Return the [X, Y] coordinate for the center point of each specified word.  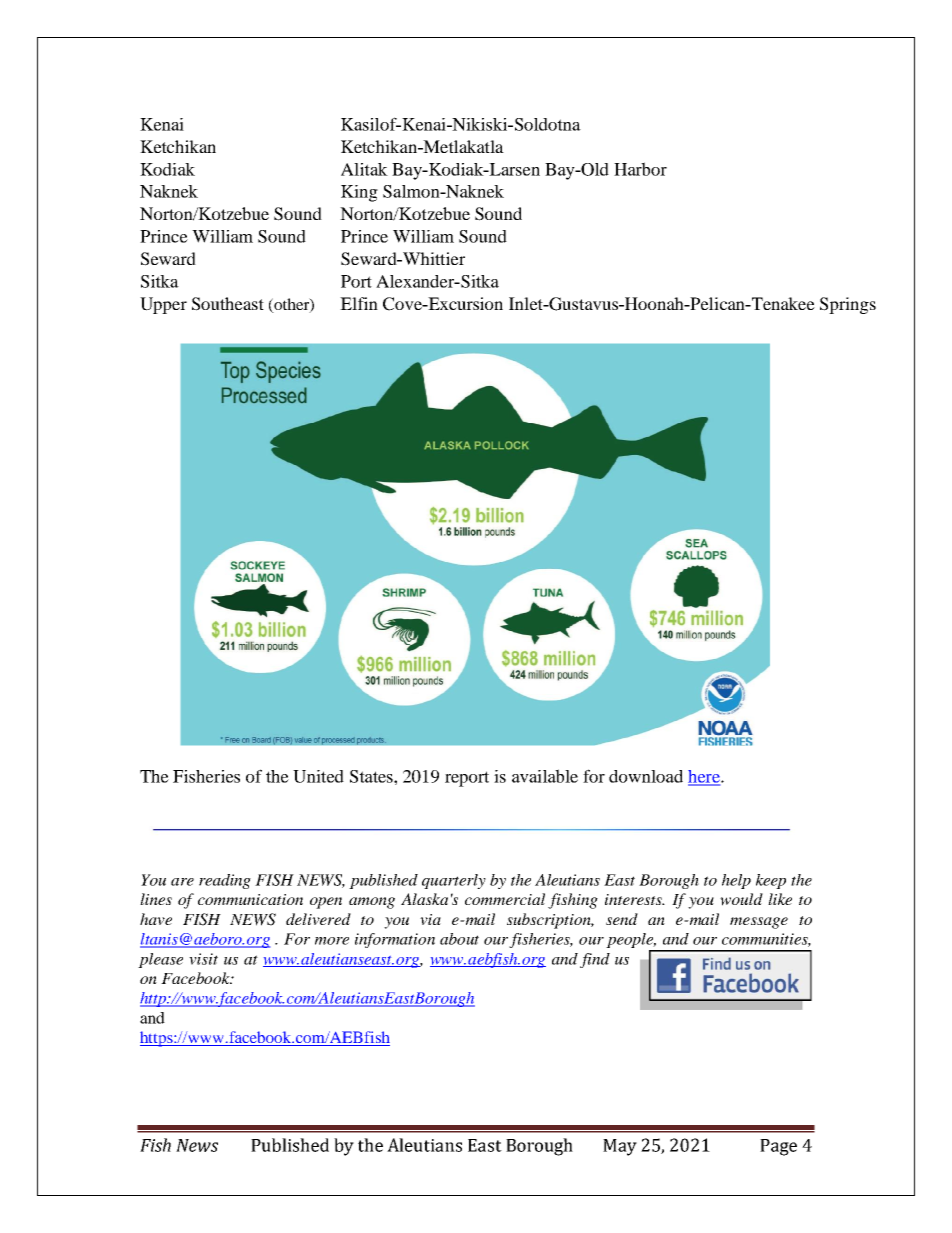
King [359, 193]
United [318, 776]
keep [771, 881]
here [705, 777]
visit [203, 959]
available [545, 776]
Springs [848, 305]
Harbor [640, 169]
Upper [163, 305]
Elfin [359, 303]
